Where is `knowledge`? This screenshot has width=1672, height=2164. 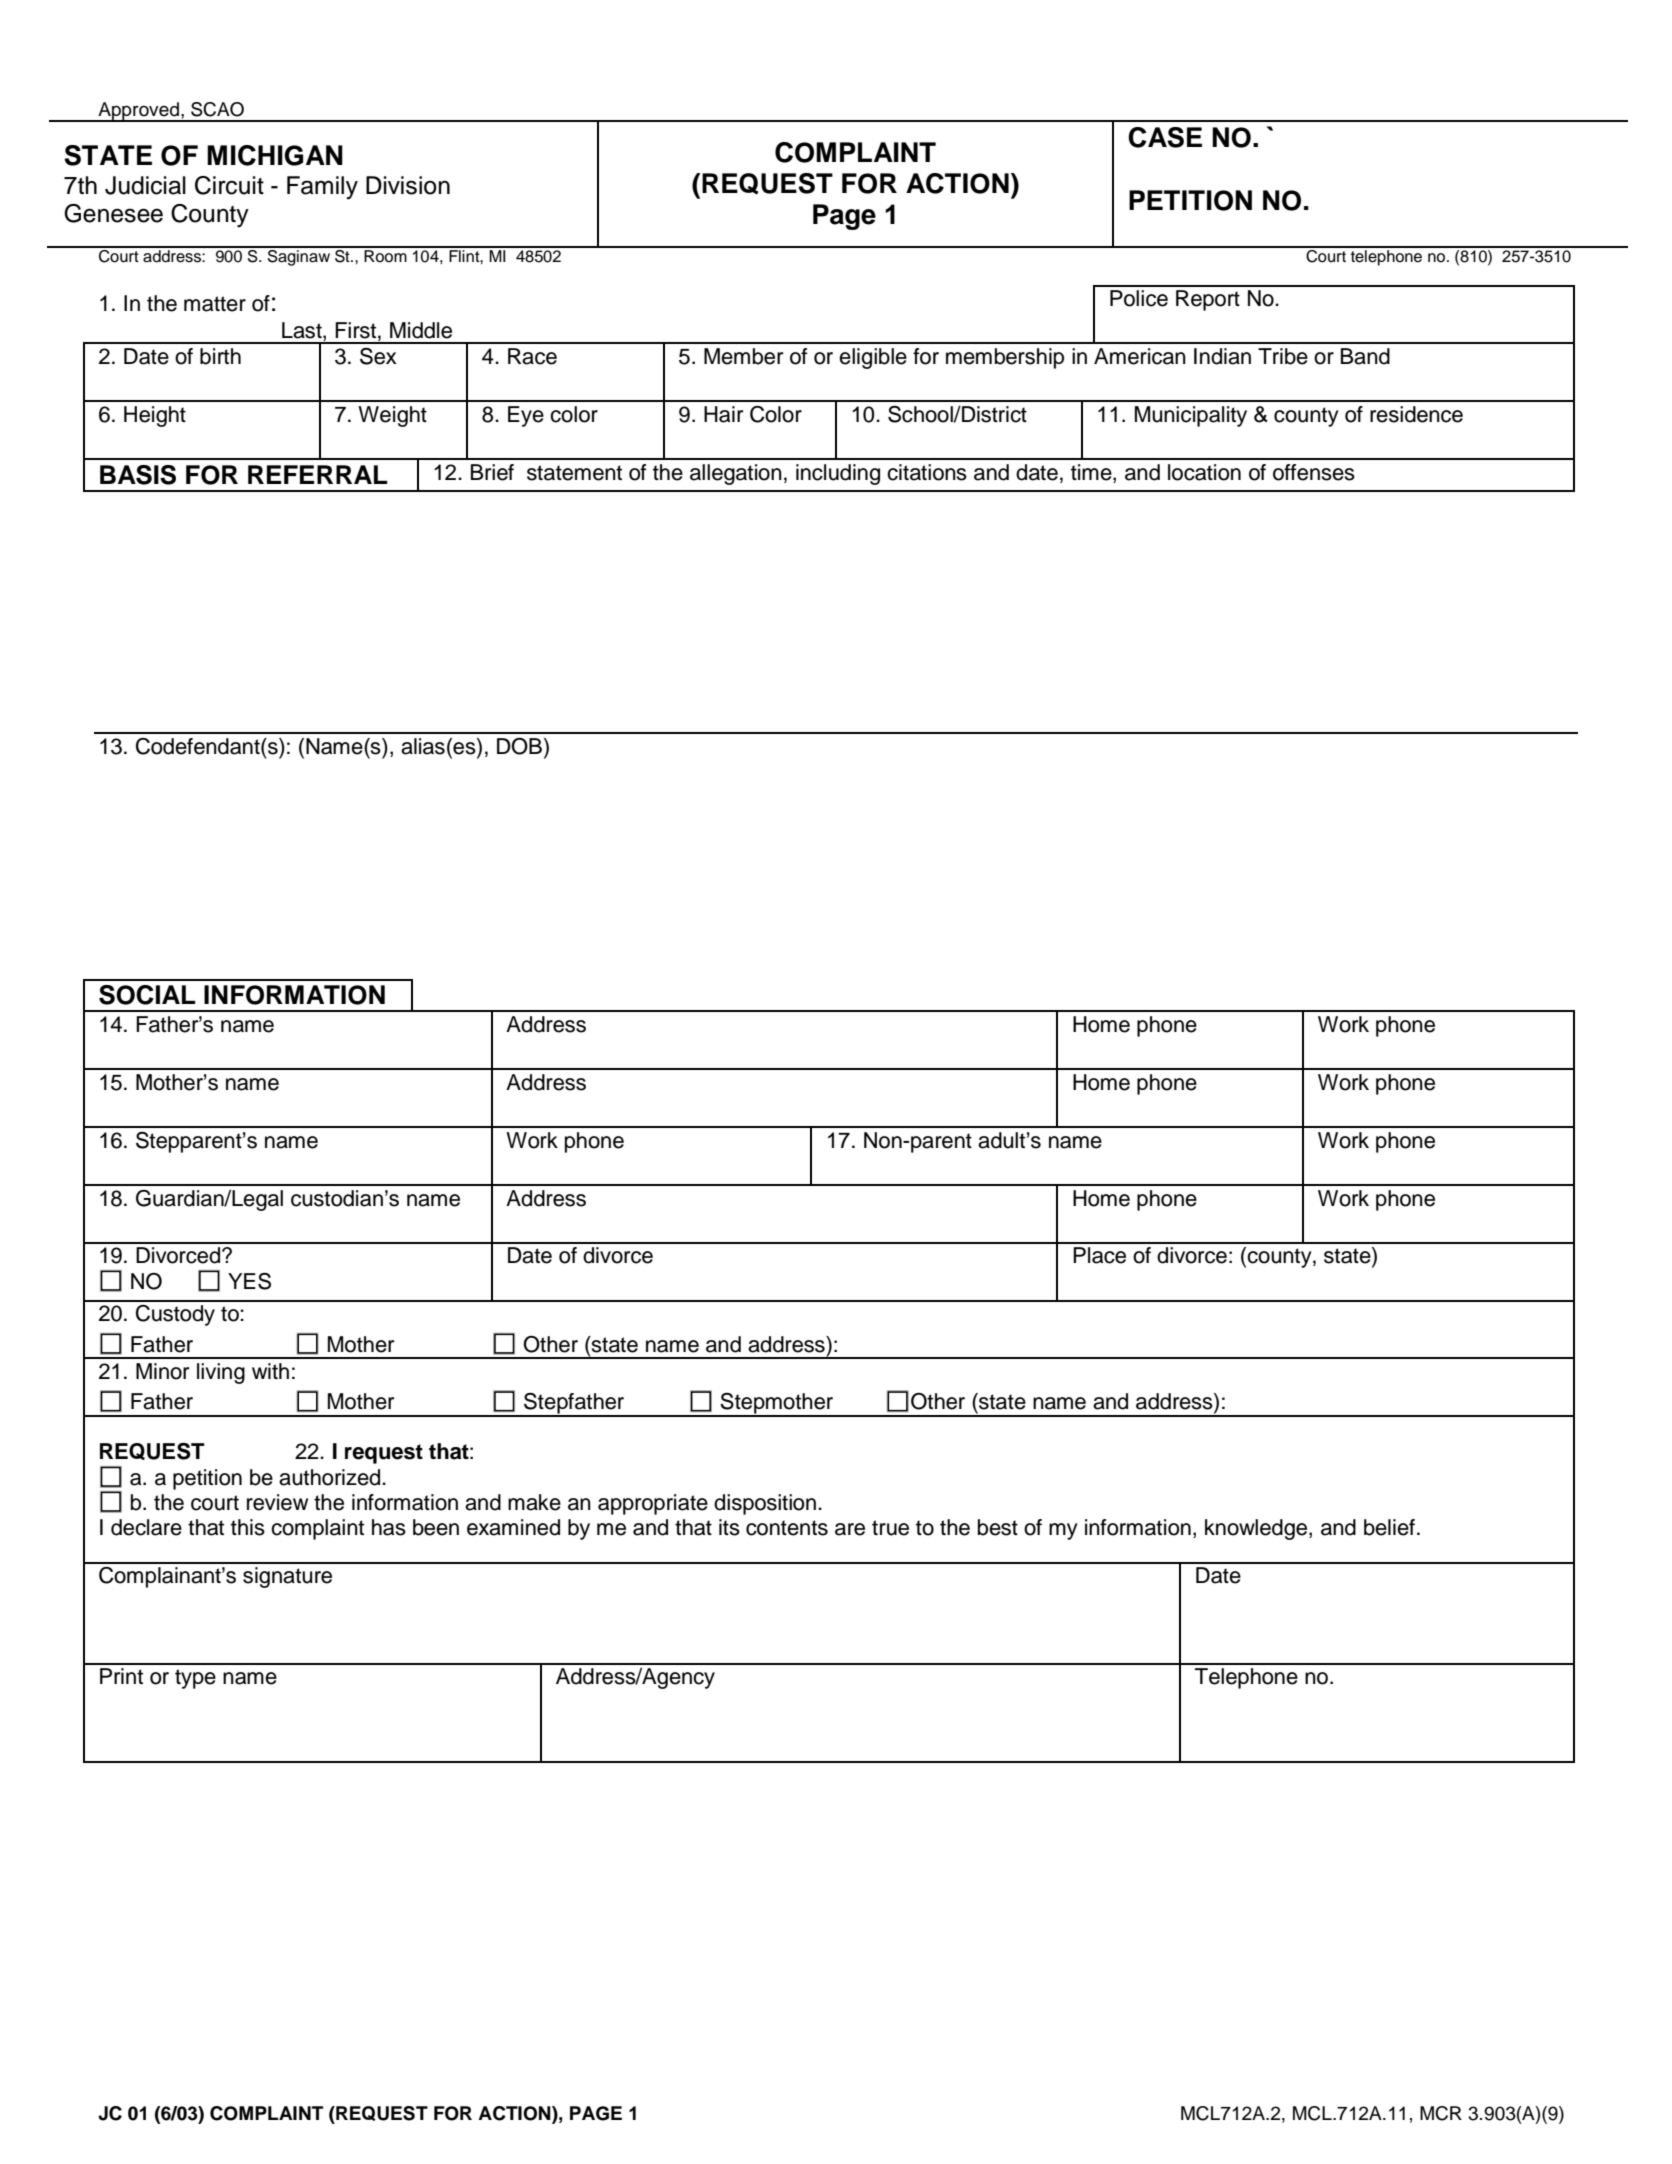
knowledge is located at coordinates (1257, 1529).
